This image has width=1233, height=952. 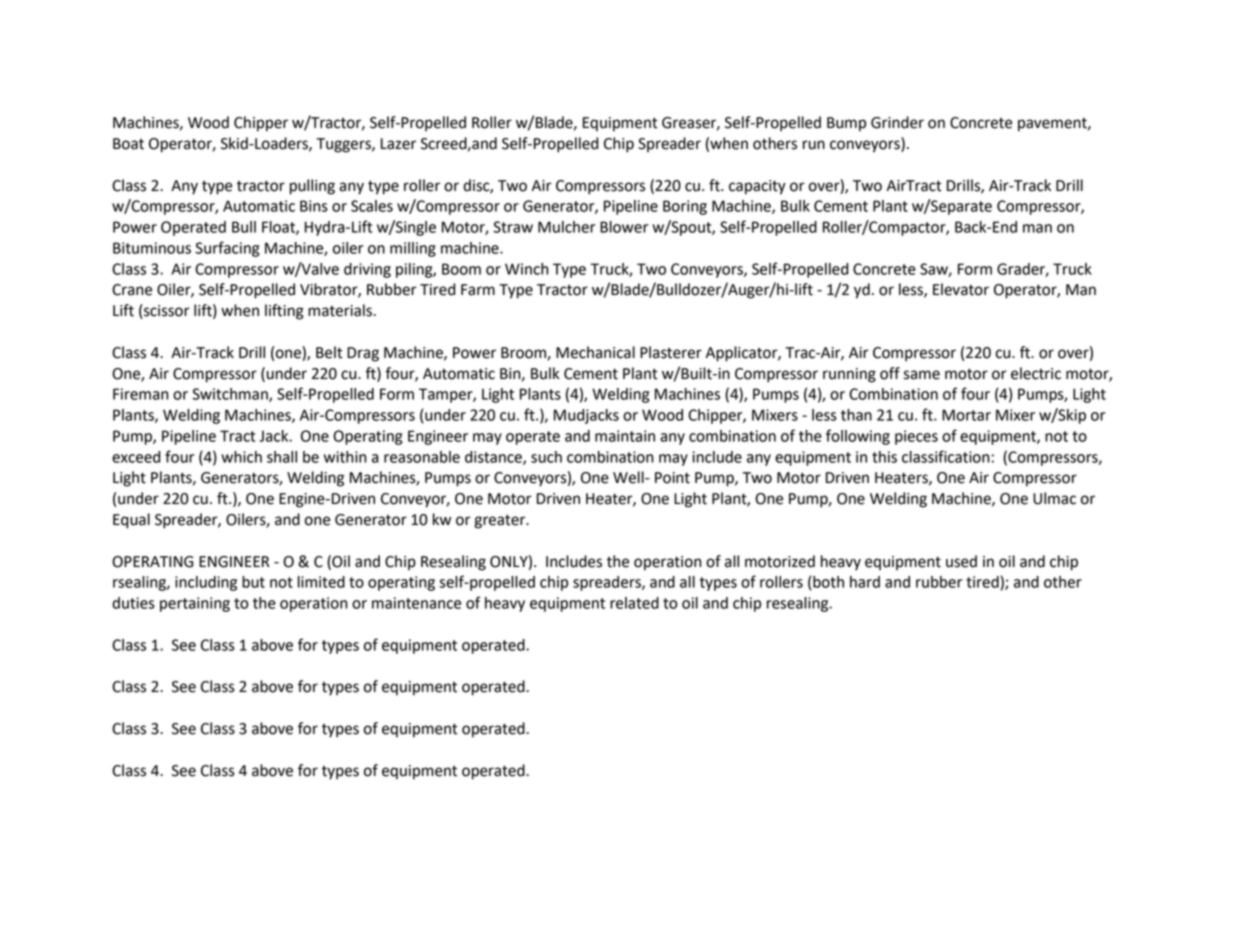 I want to click on Boat, so click(x=128, y=144).
